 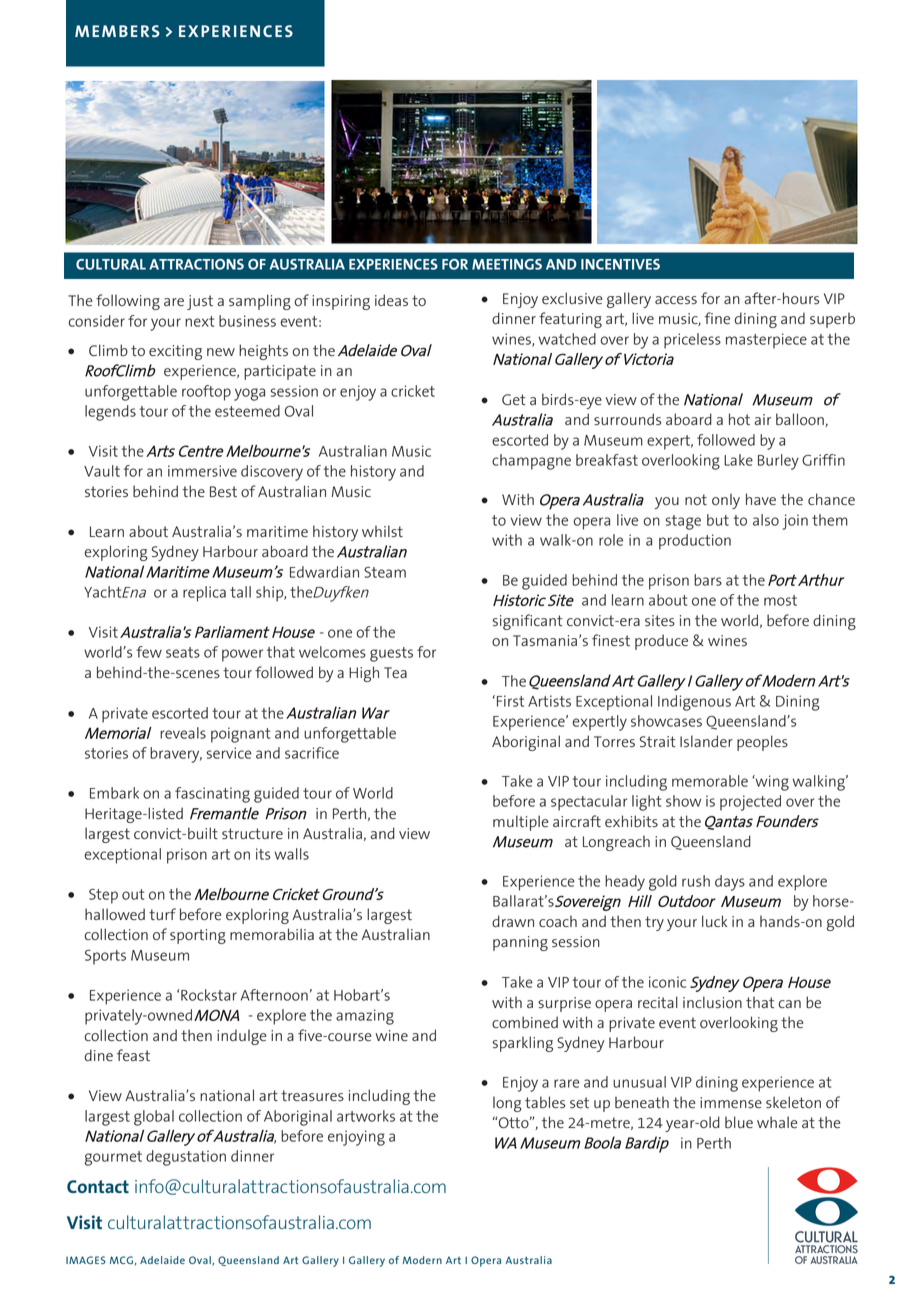 What do you see at coordinates (121, 1260) in the document?
I see `MCG` at bounding box center [121, 1260].
